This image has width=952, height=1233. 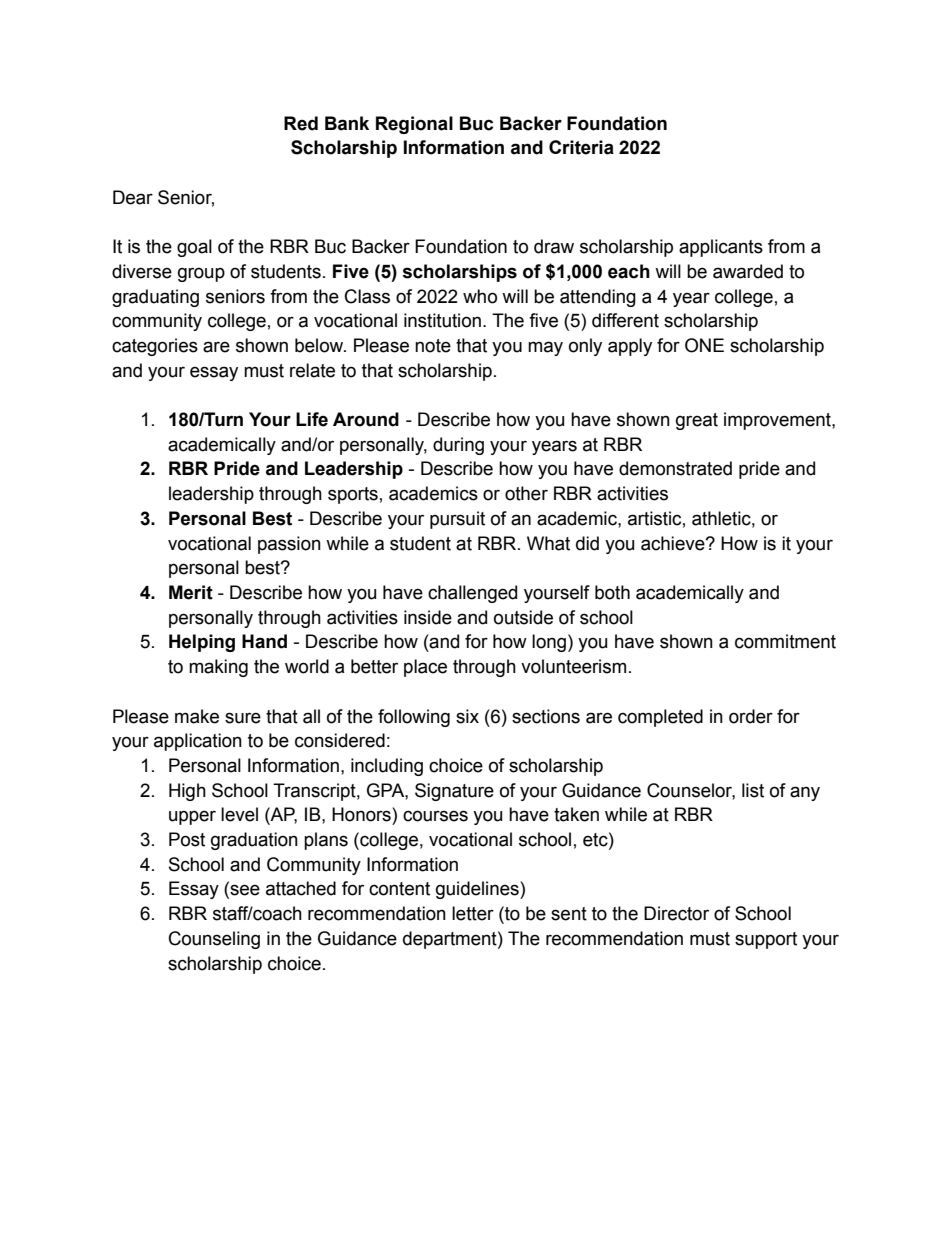 I want to click on Counseling, so click(x=214, y=940).
